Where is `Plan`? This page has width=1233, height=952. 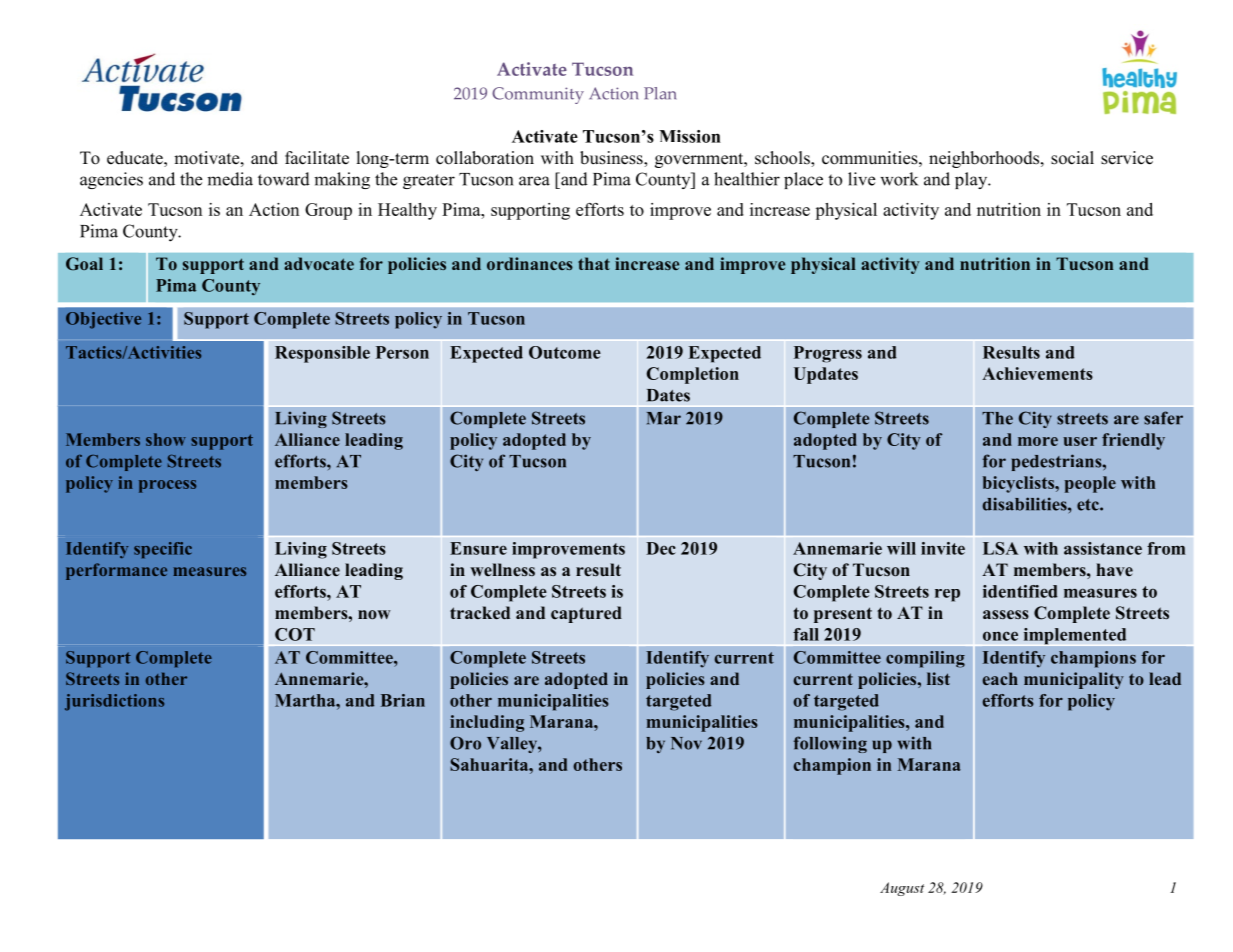
Plan is located at coordinates (660, 93).
